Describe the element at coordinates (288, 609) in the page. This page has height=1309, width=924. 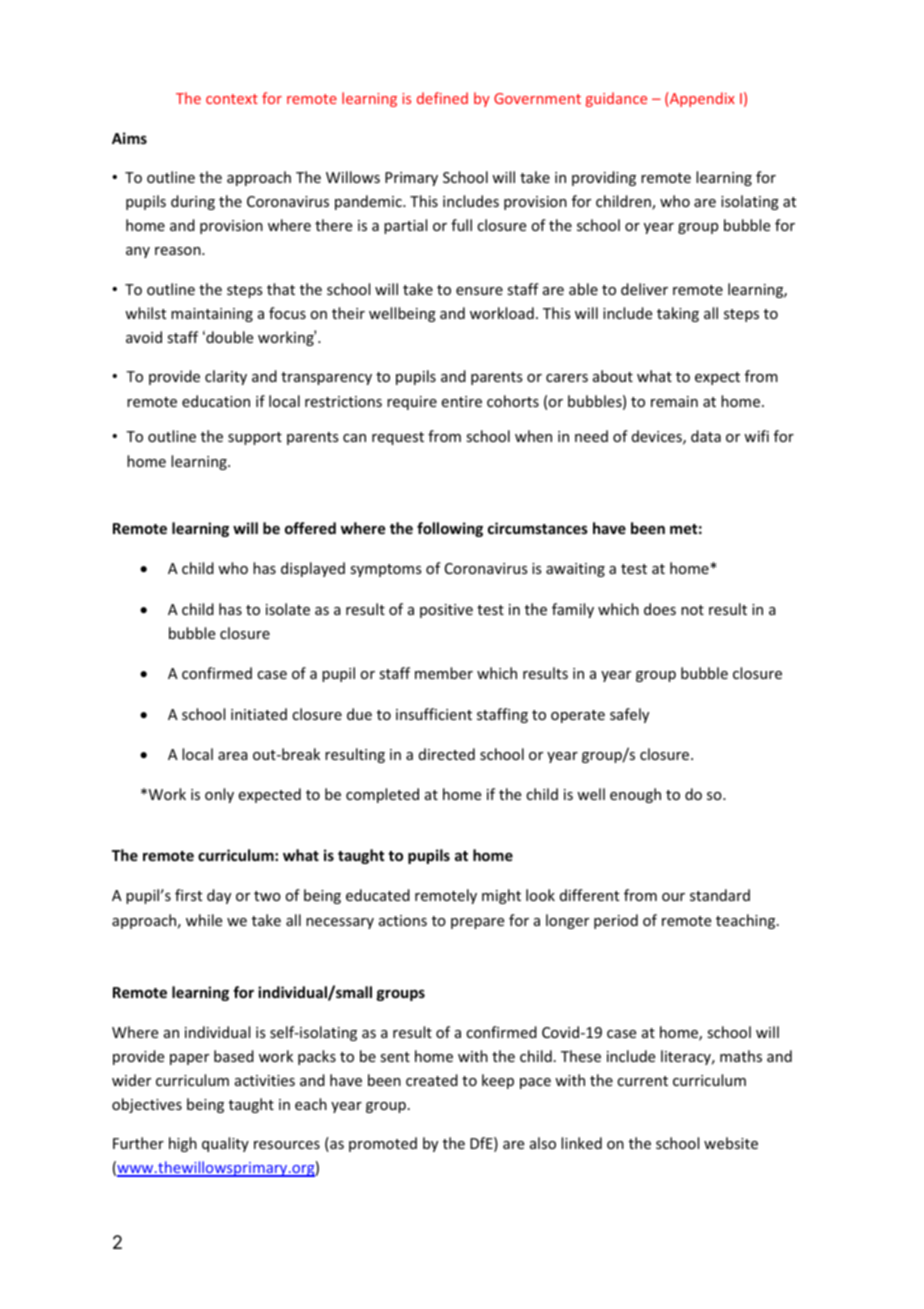
I see `isolate` at that location.
